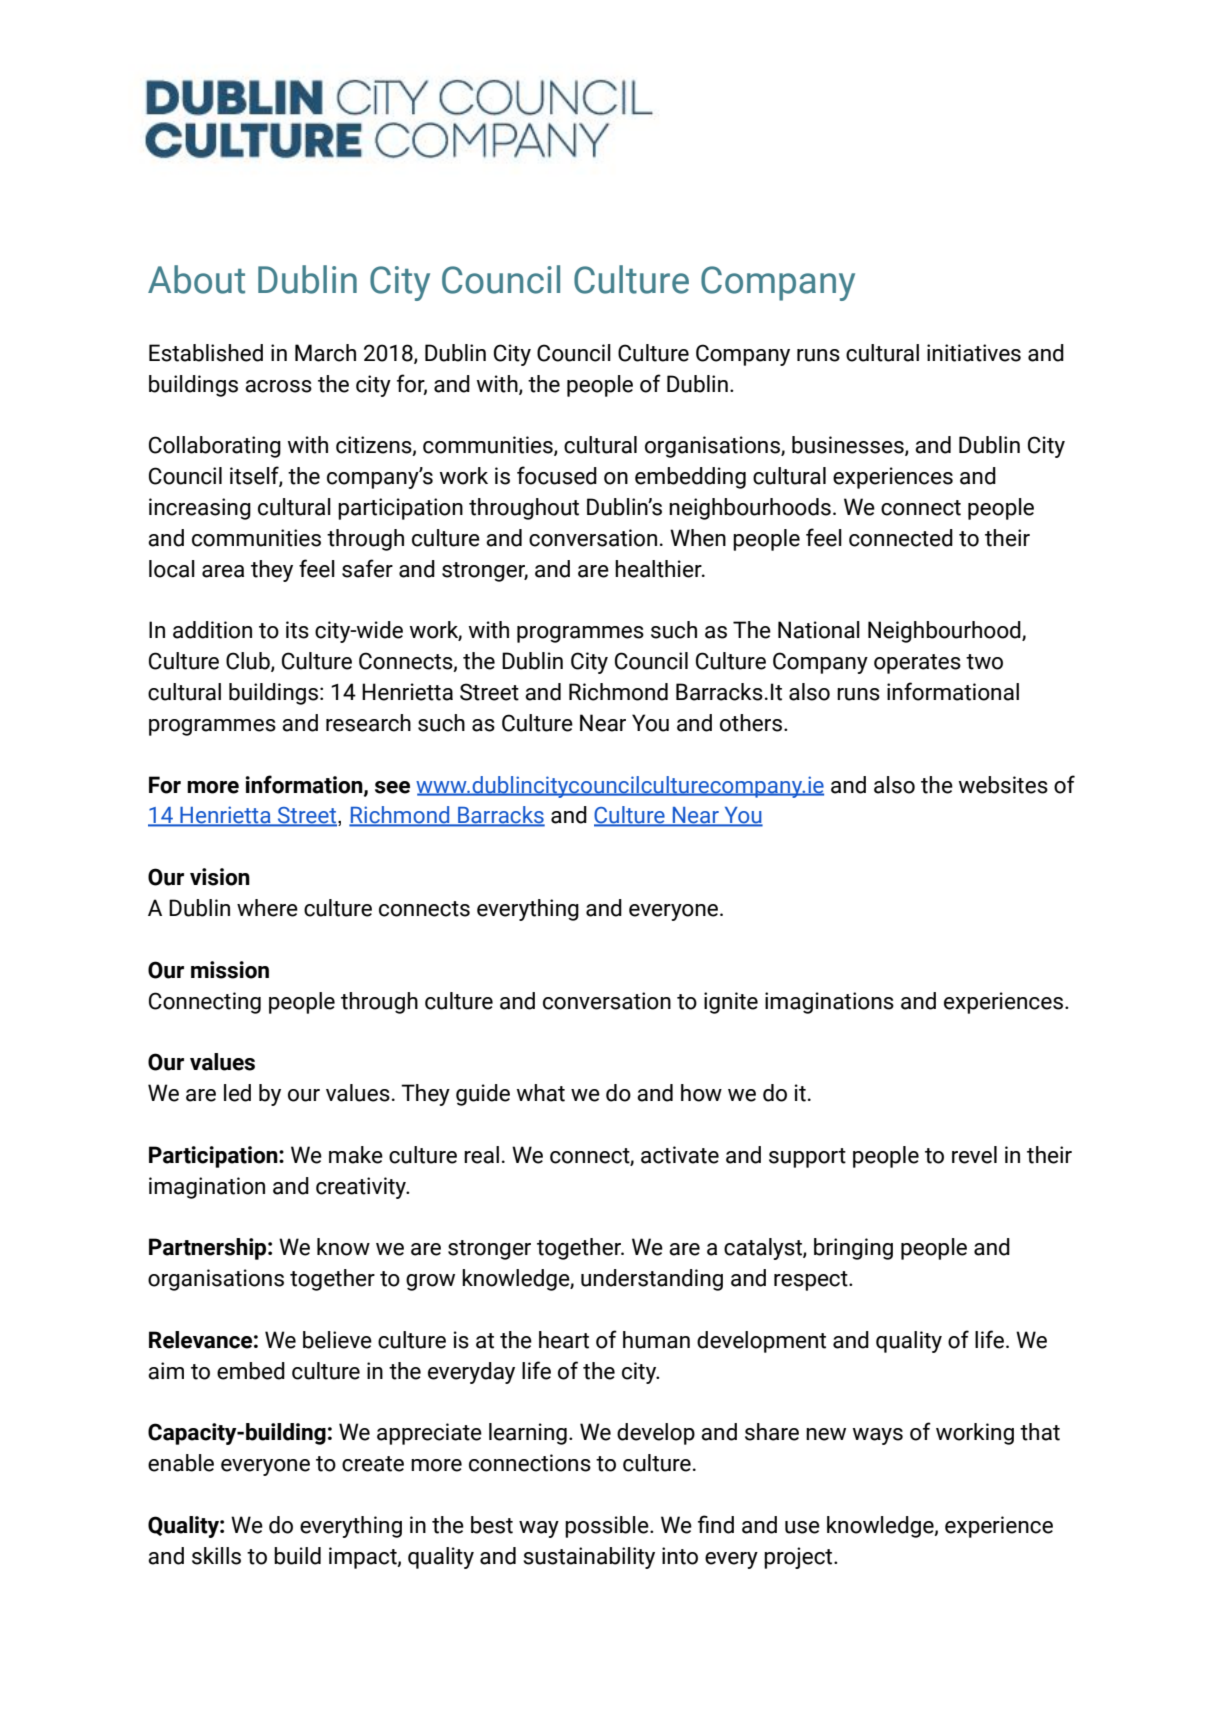 The width and height of the screenshot is (1225, 1731). I want to click on make, so click(356, 1155).
